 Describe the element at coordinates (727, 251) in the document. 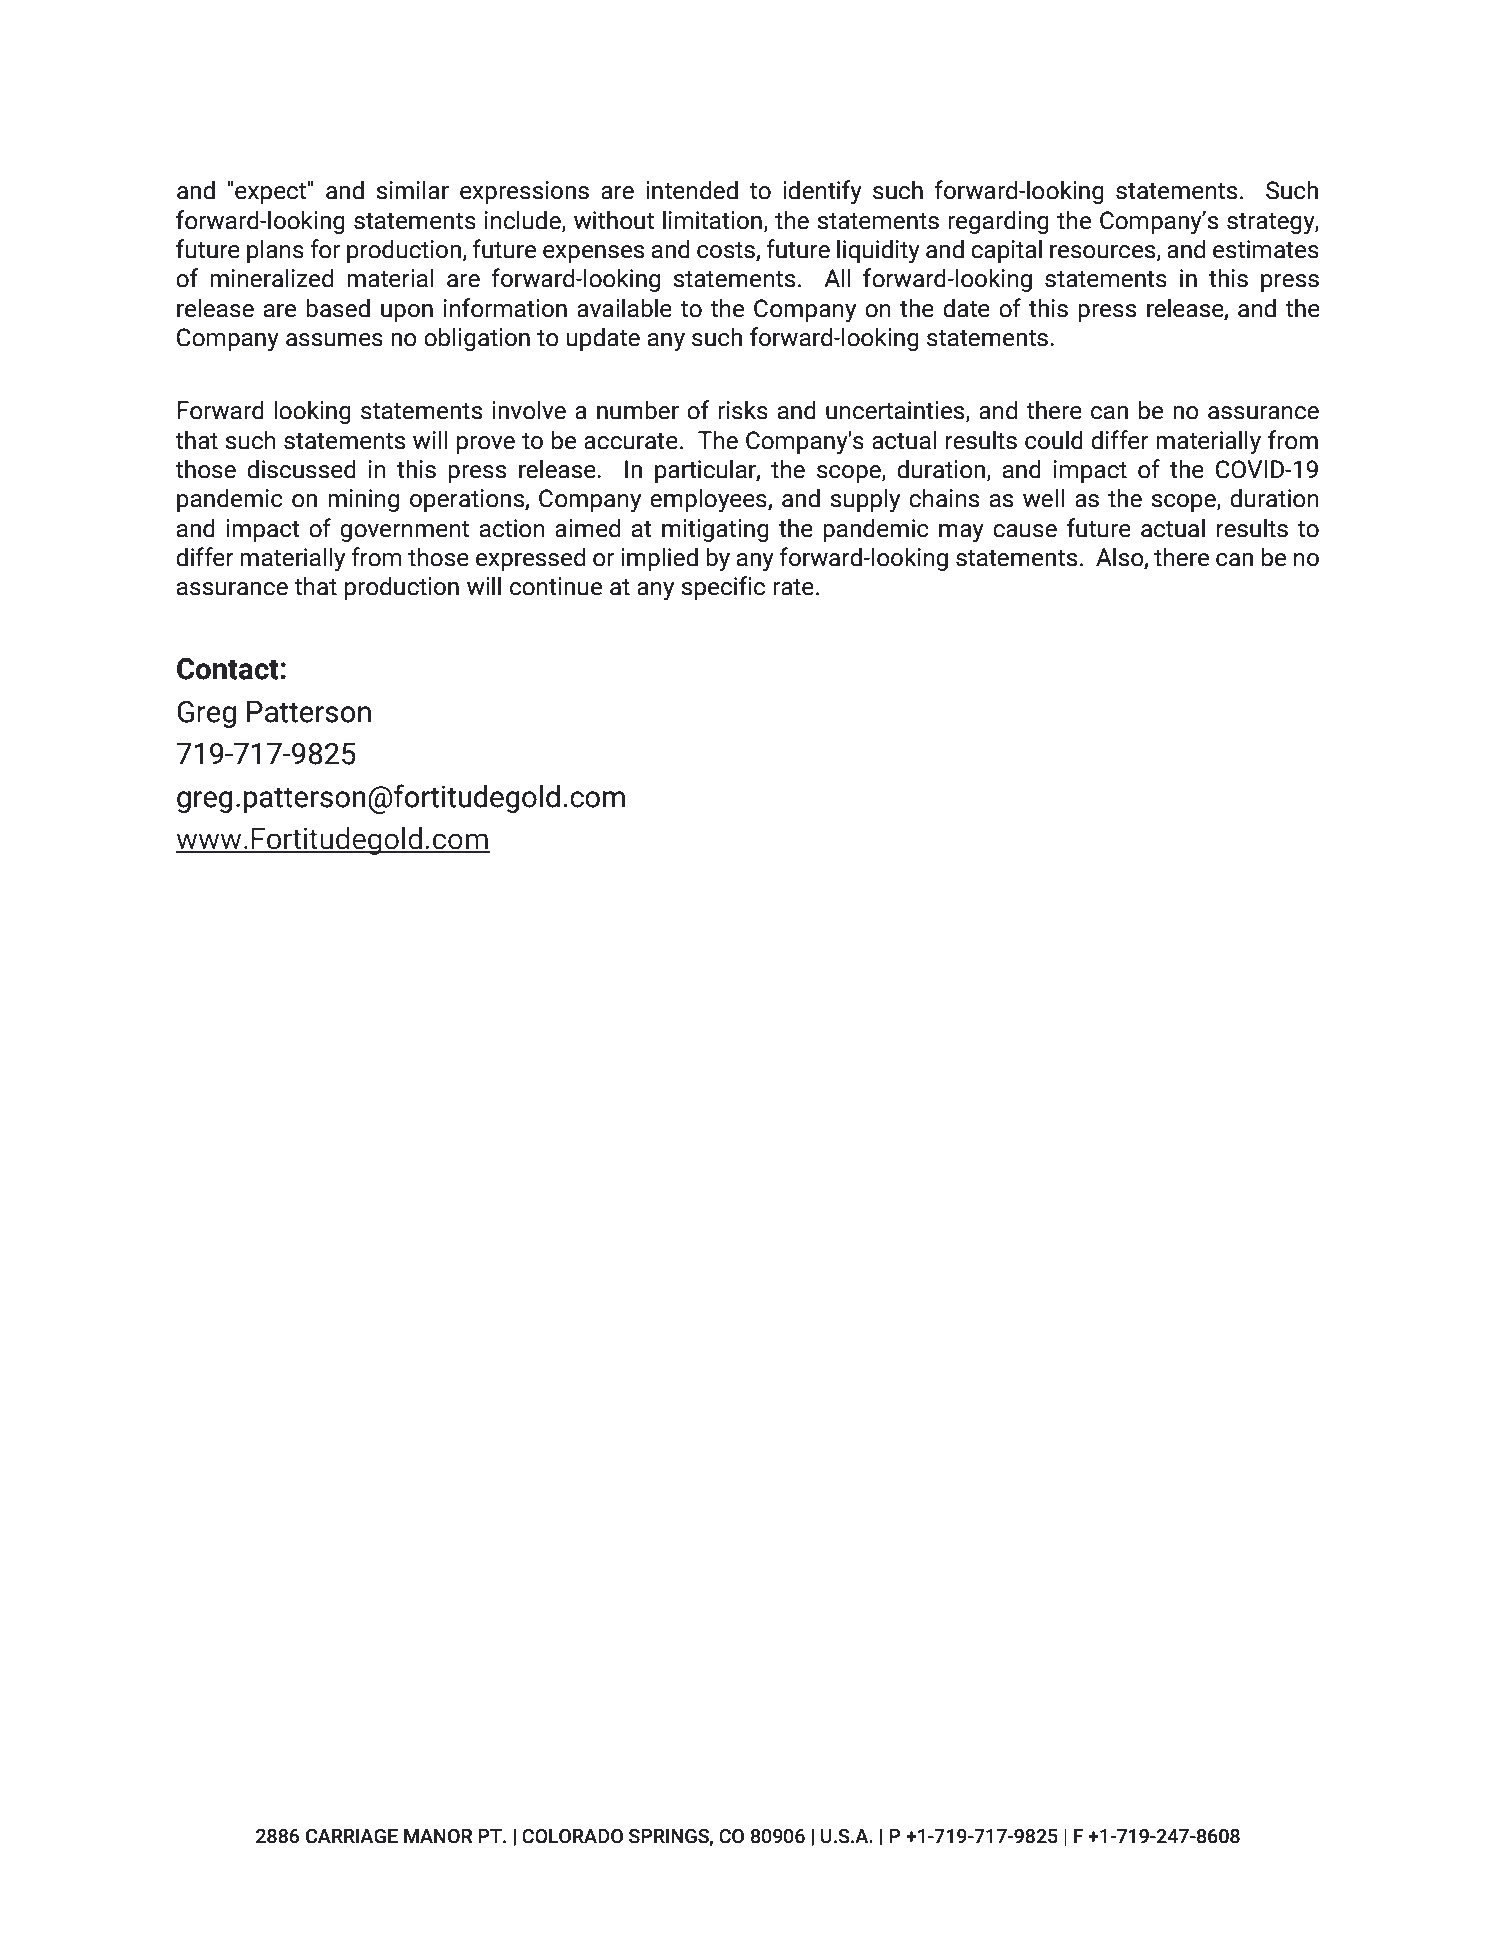

I see `costs` at that location.
